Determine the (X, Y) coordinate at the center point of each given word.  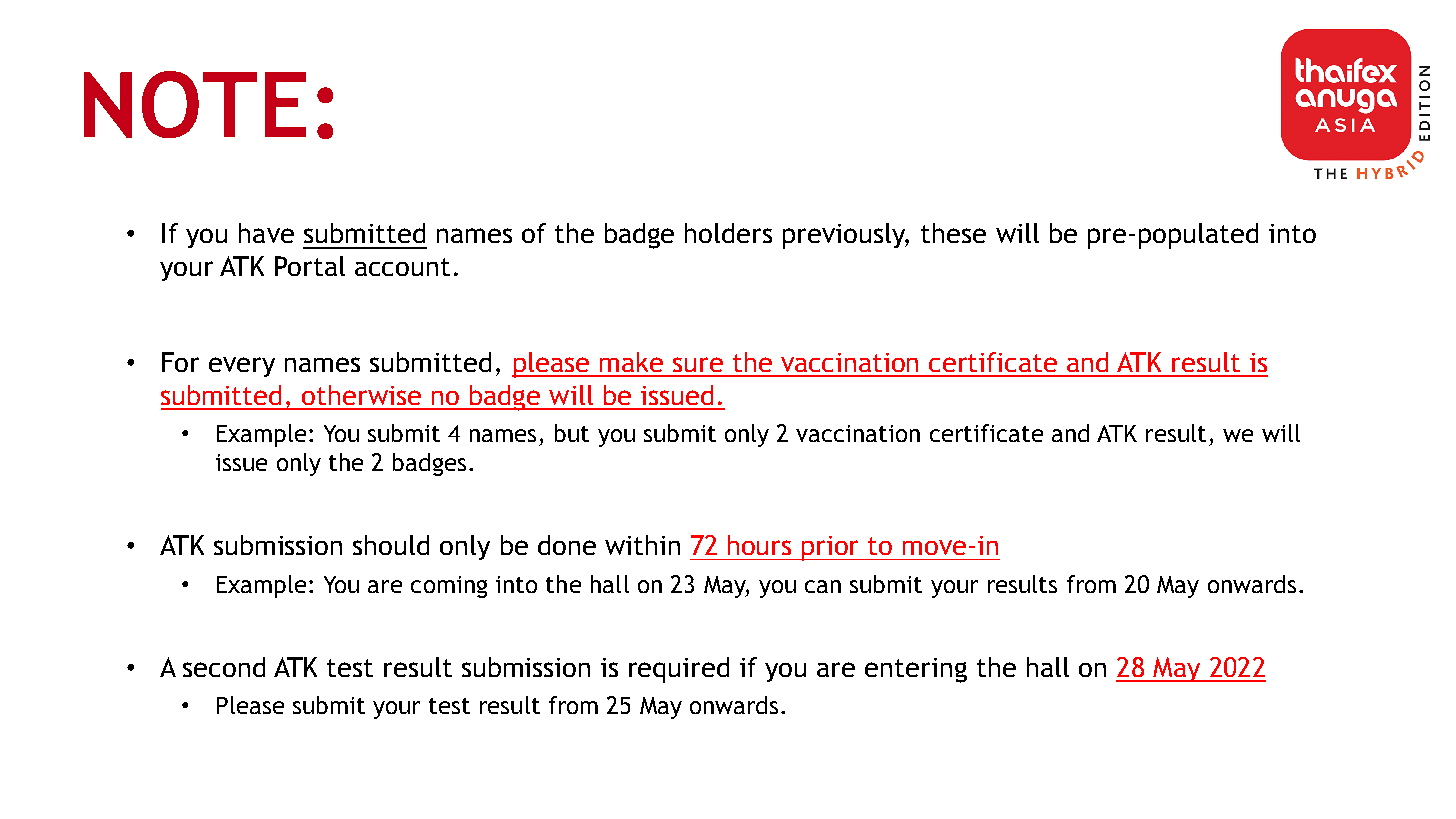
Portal (310, 266)
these (953, 233)
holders (728, 233)
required (679, 670)
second (224, 667)
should (391, 545)
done (567, 545)
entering (916, 670)
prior (831, 548)
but (572, 433)
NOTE (195, 104)
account (402, 267)
